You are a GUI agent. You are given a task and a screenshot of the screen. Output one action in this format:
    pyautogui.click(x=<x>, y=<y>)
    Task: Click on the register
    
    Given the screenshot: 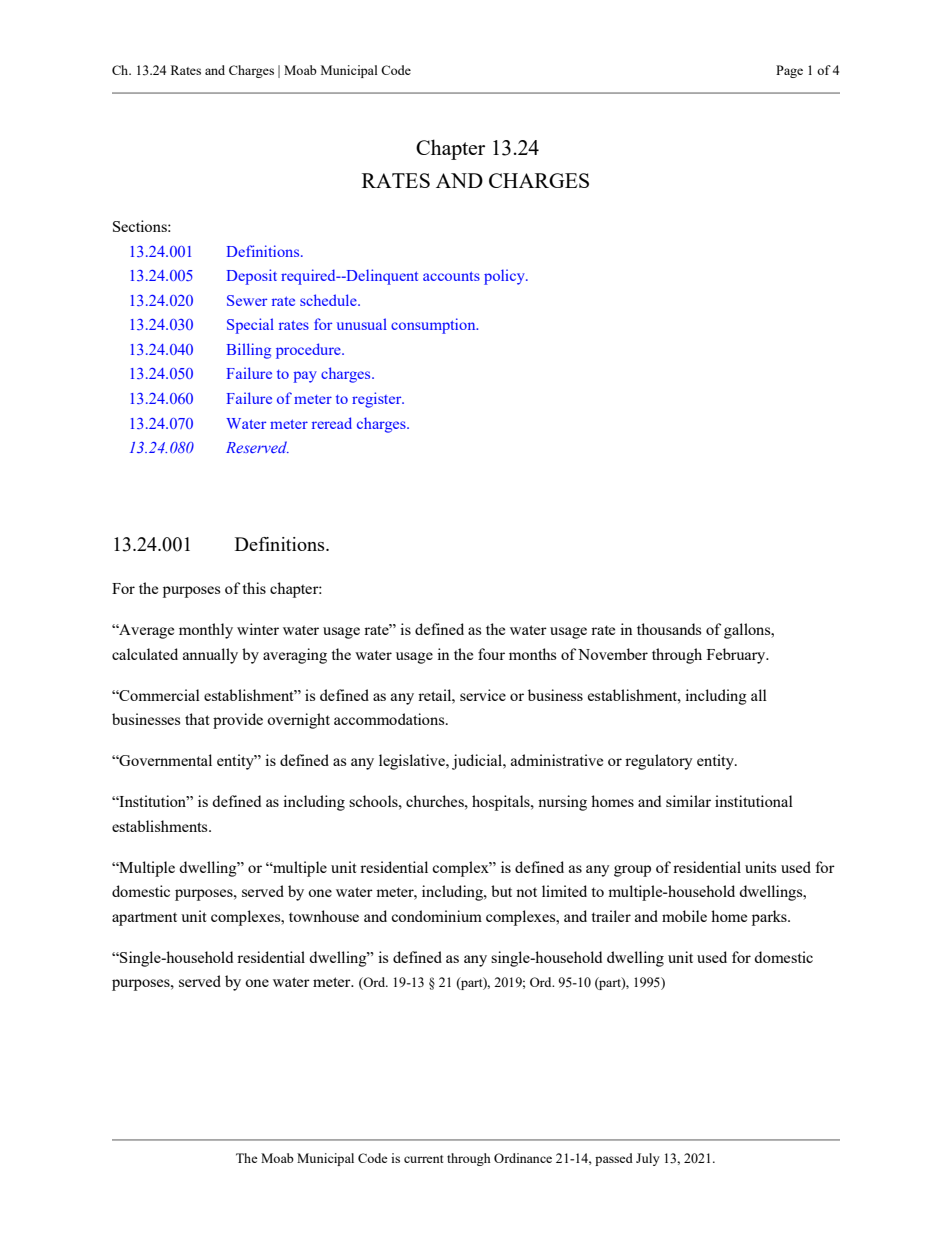 What is the action you would take?
    pyautogui.click(x=378, y=400)
